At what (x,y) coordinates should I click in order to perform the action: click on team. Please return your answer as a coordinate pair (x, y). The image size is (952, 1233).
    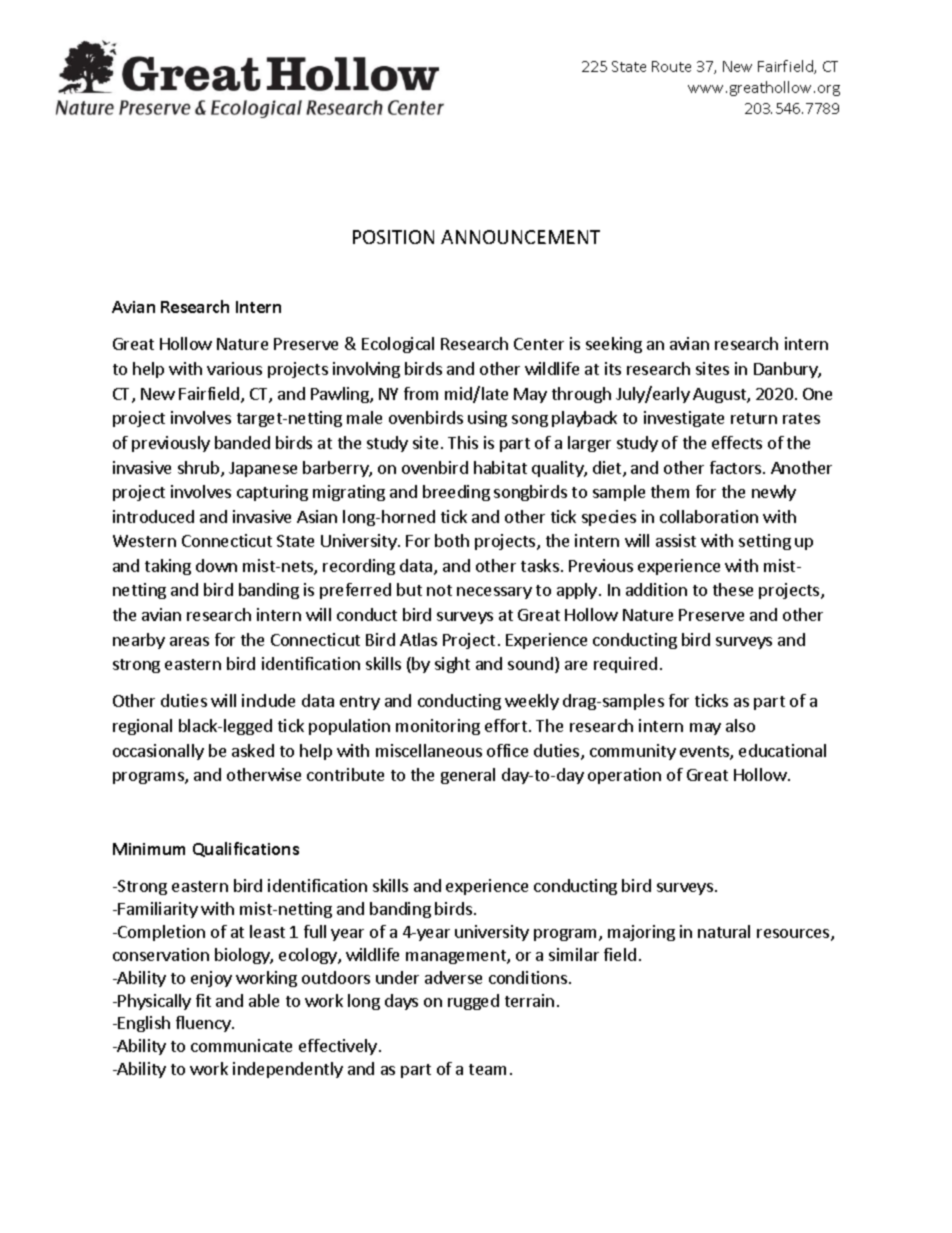
    Looking at the image, I should click on (487, 1069).
